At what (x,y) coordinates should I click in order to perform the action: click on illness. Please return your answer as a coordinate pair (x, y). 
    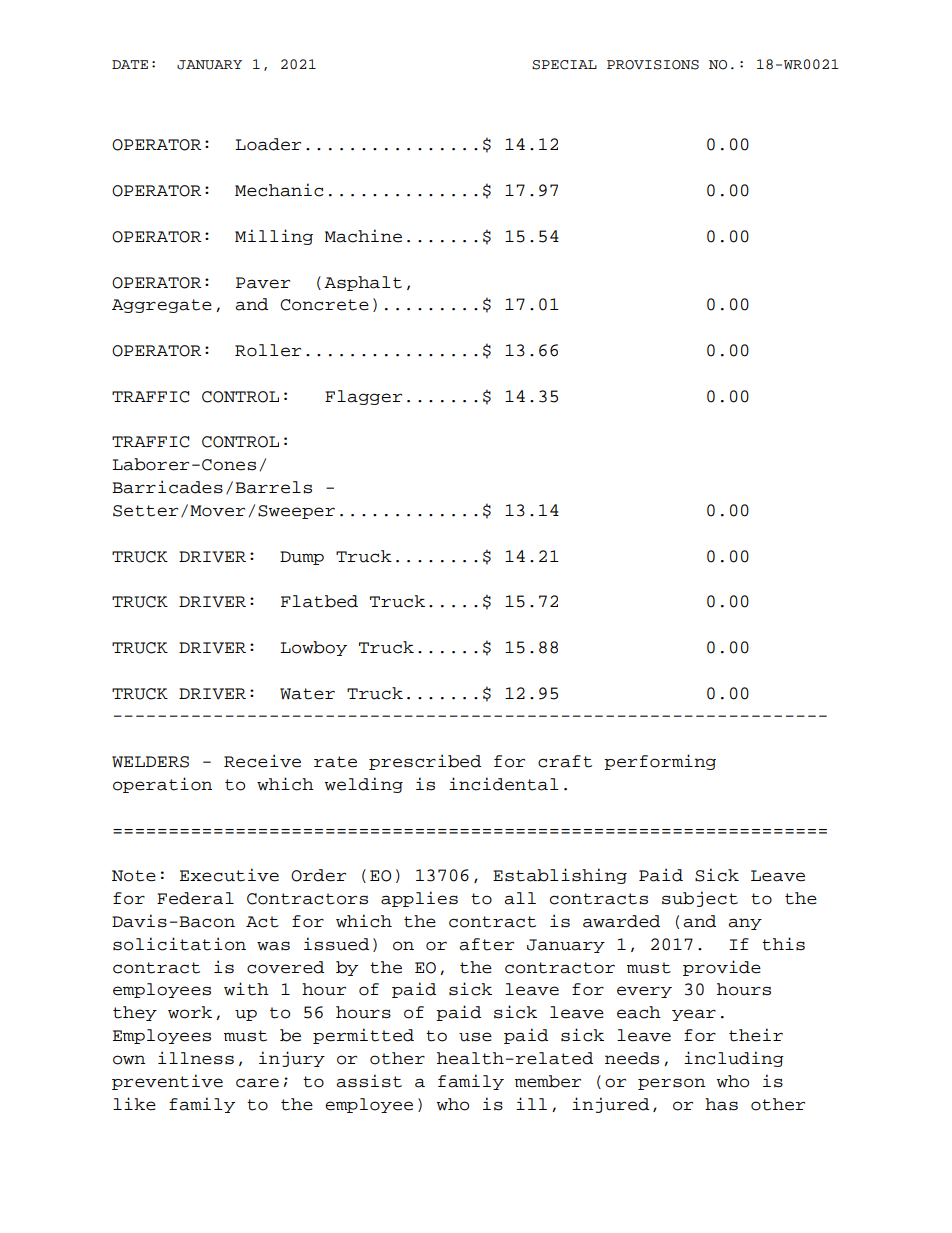
    Looking at the image, I should click on (196, 1058).
